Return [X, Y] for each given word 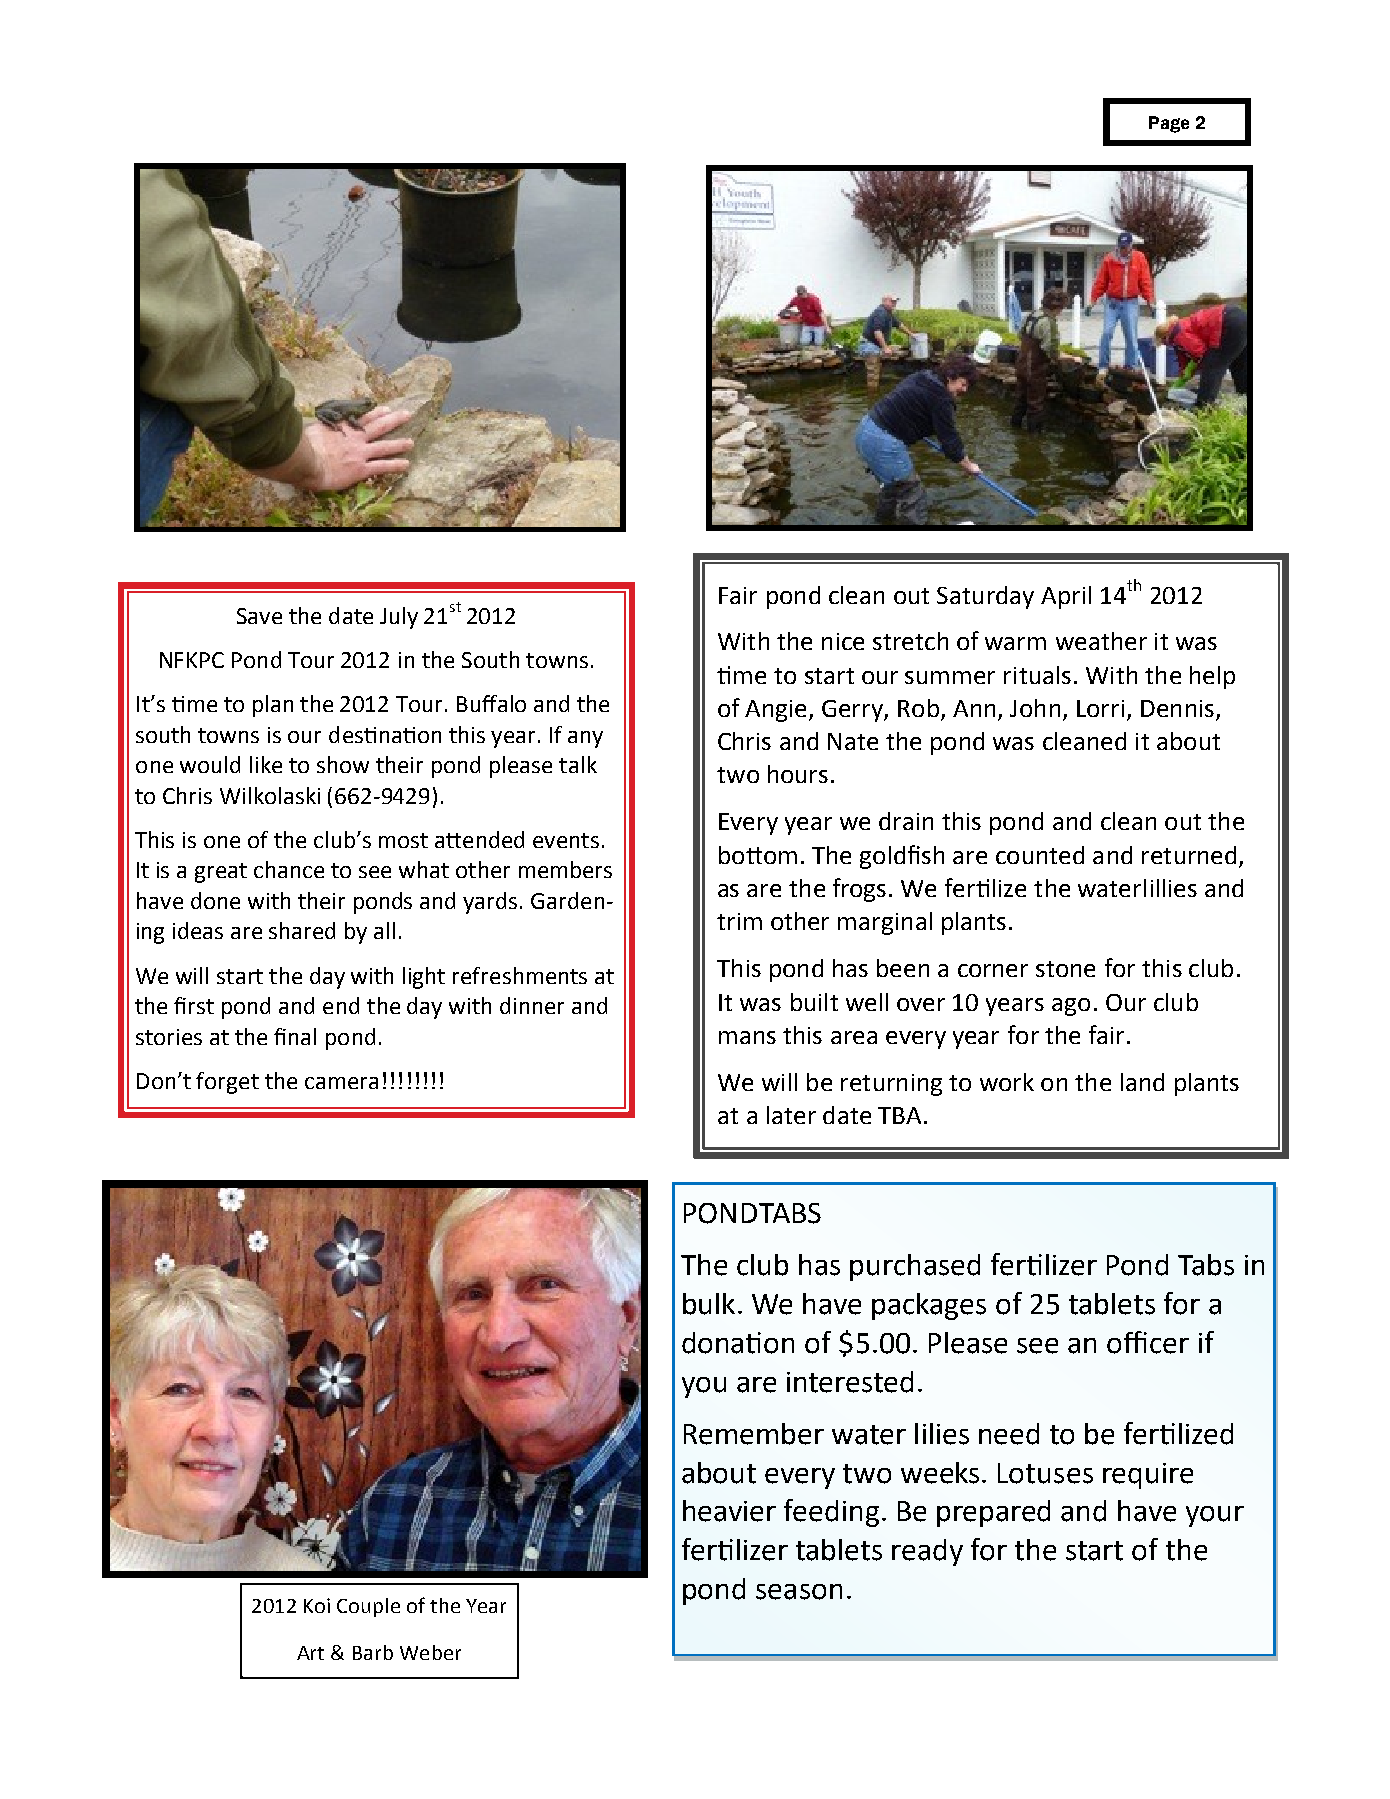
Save [259, 616]
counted [1040, 855]
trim [739, 921]
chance [289, 869]
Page [1169, 124]
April [1066, 597]
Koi [317, 1605]
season [799, 1592]
